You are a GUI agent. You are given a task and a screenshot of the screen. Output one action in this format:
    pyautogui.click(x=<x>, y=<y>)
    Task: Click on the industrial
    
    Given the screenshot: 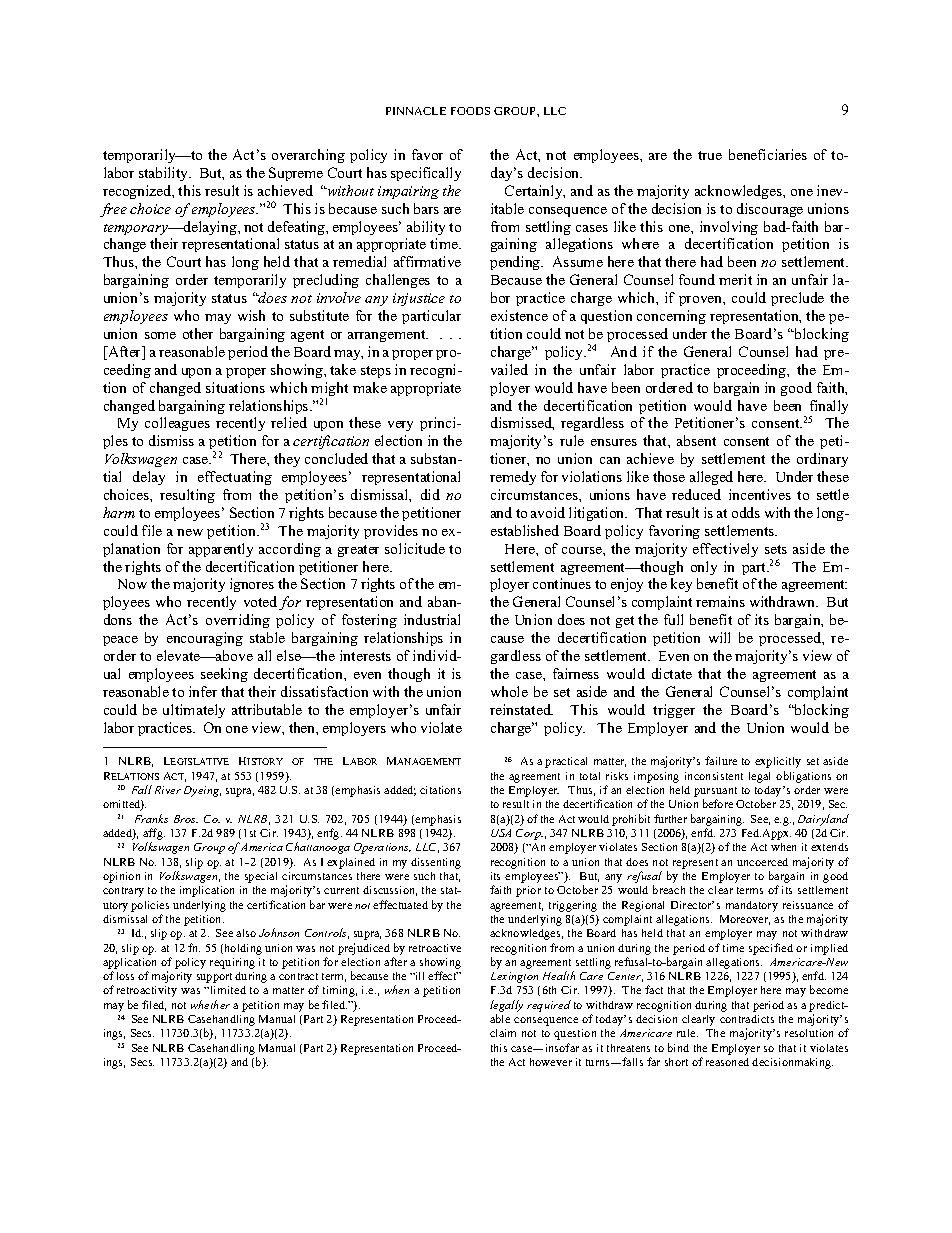 What is the action you would take?
    pyautogui.click(x=432, y=619)
